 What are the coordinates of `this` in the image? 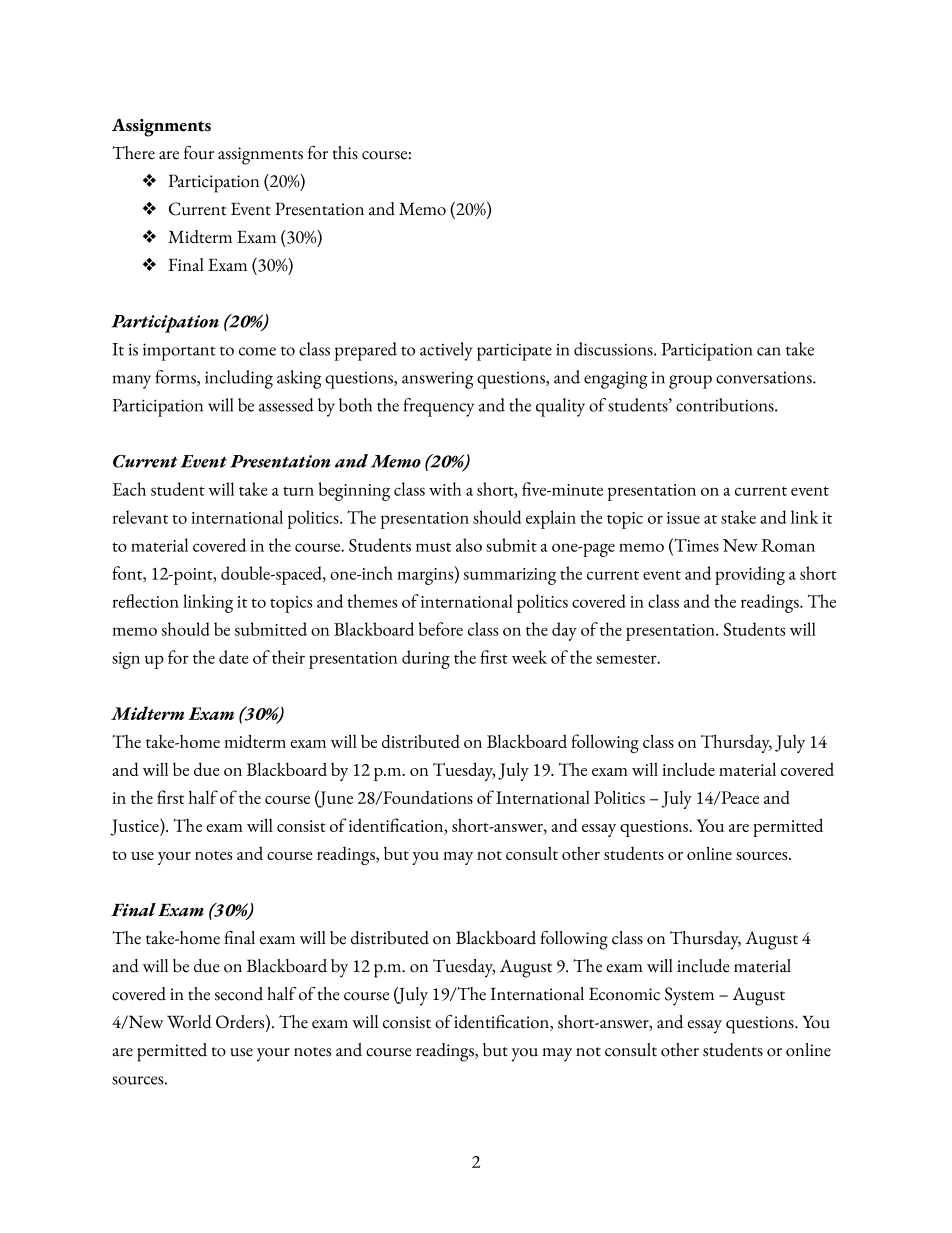 It's located at (345, 153).
